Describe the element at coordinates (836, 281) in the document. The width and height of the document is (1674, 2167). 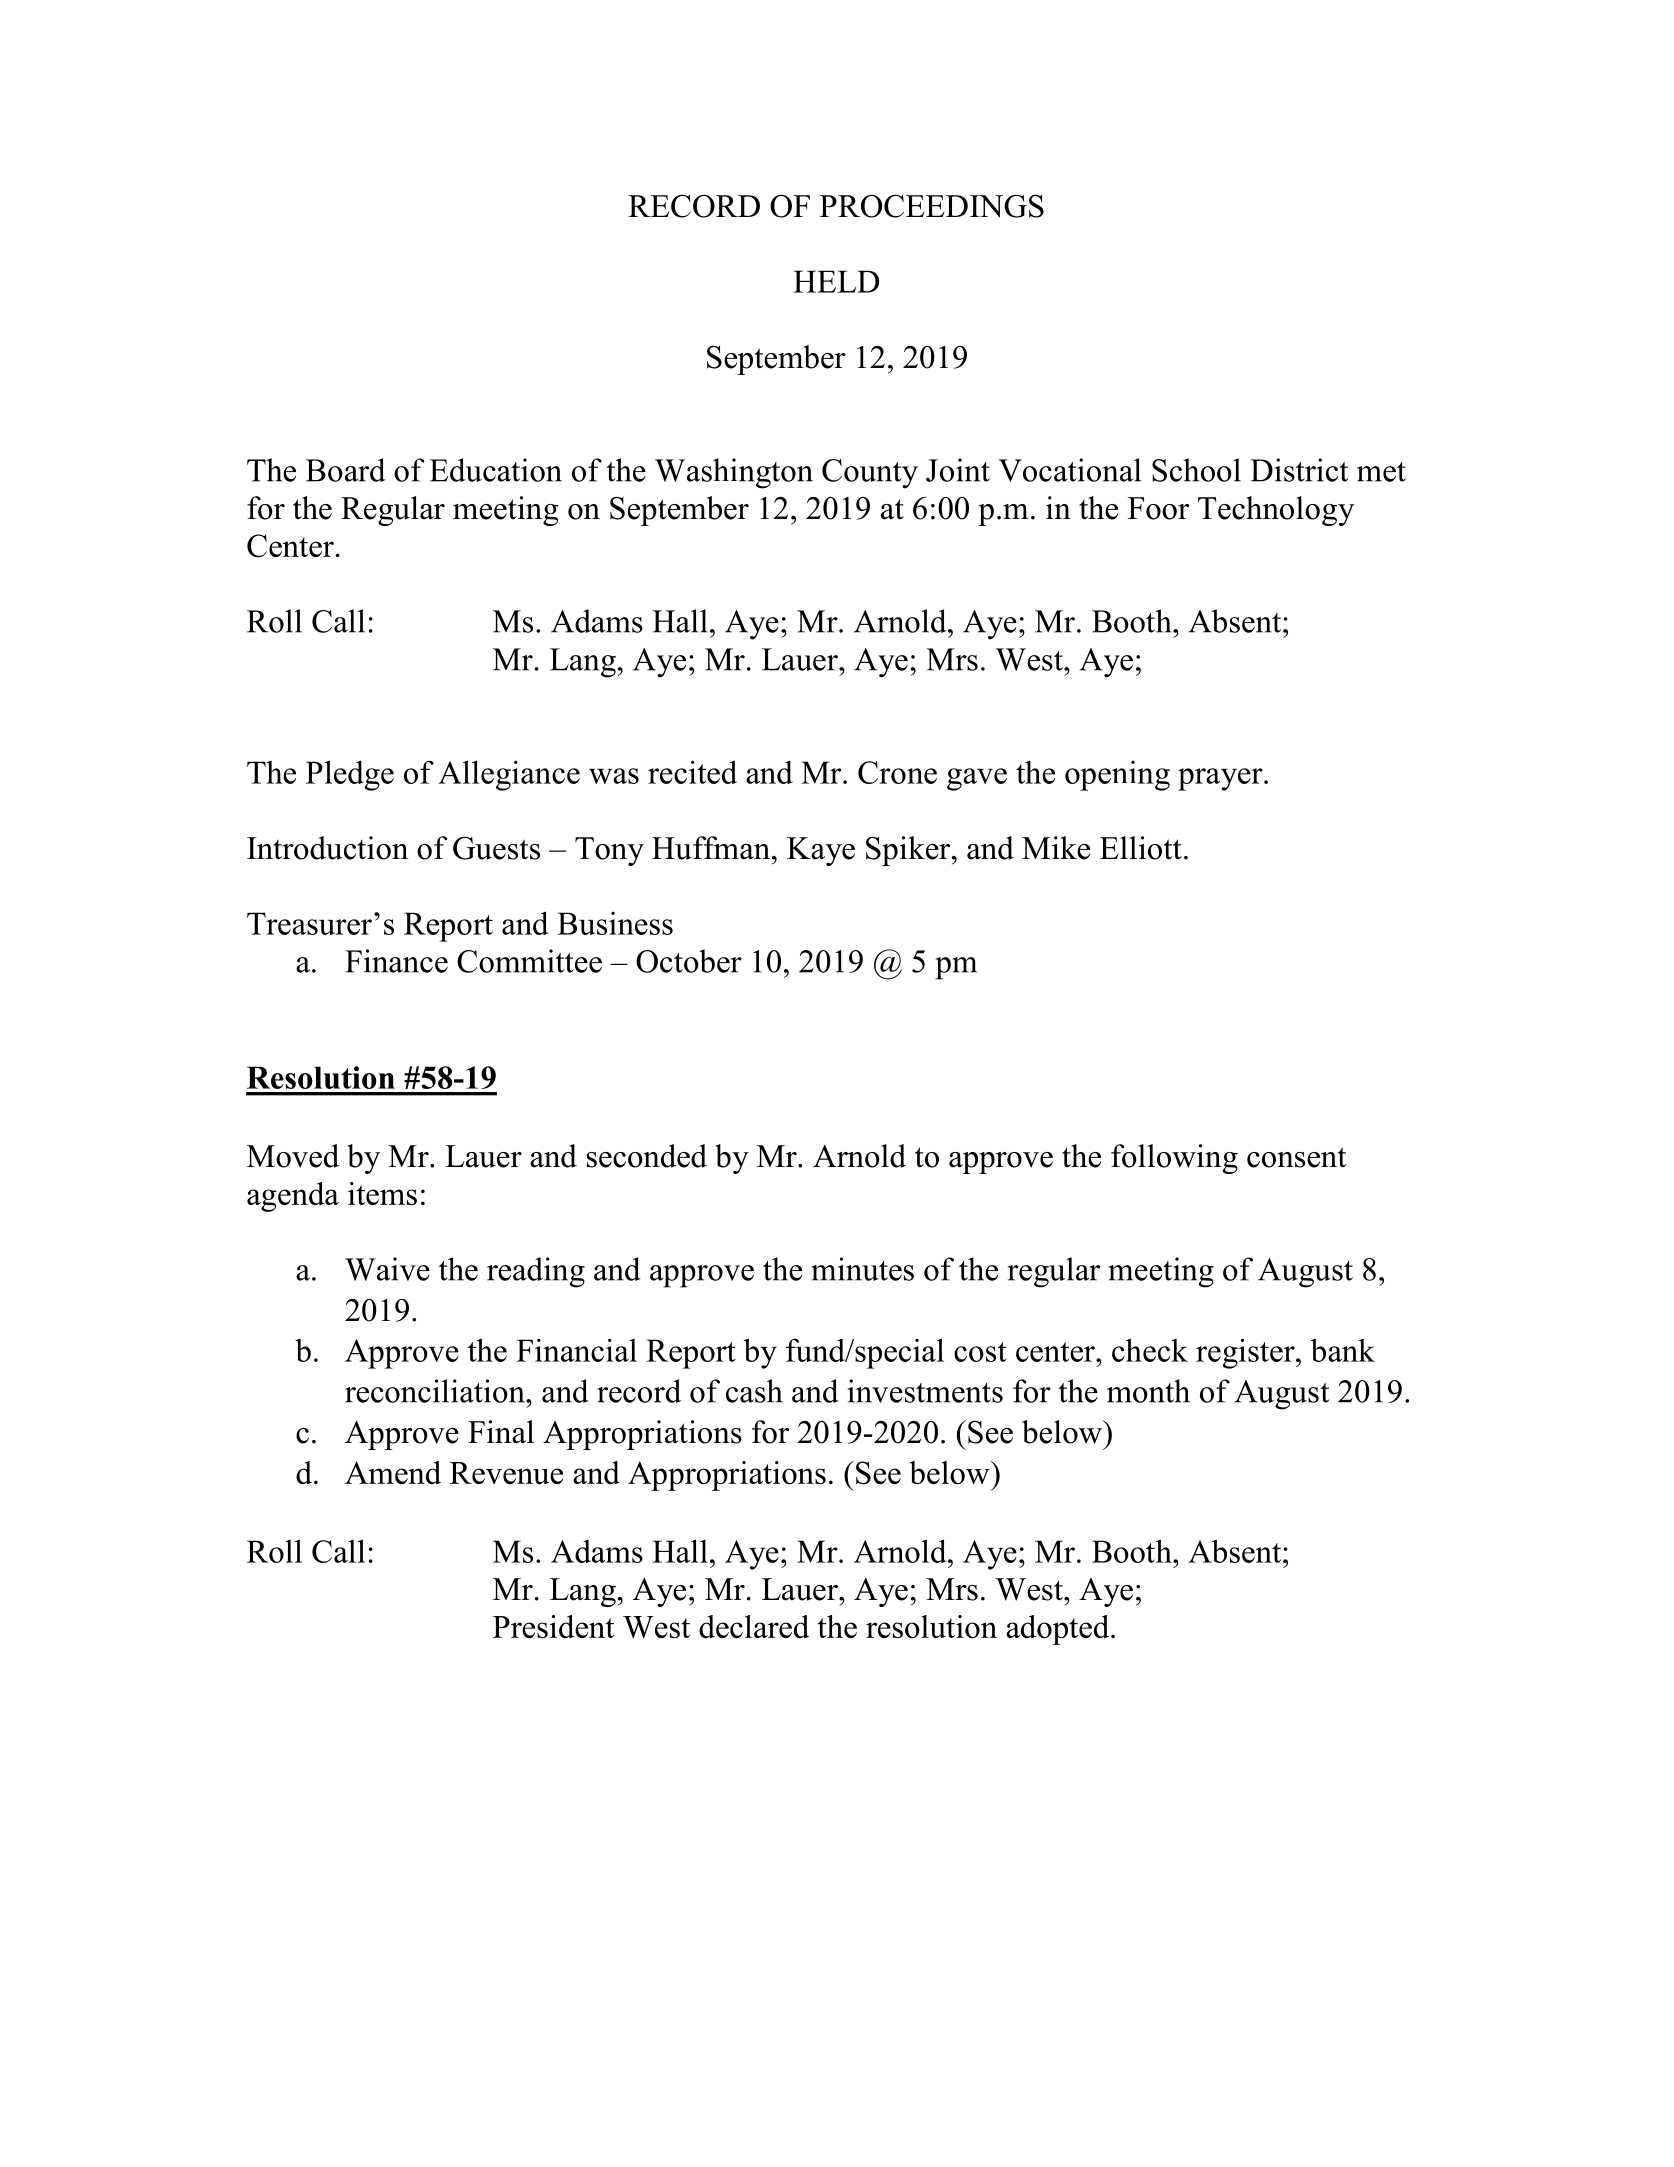
I see `HELD` at that location.
